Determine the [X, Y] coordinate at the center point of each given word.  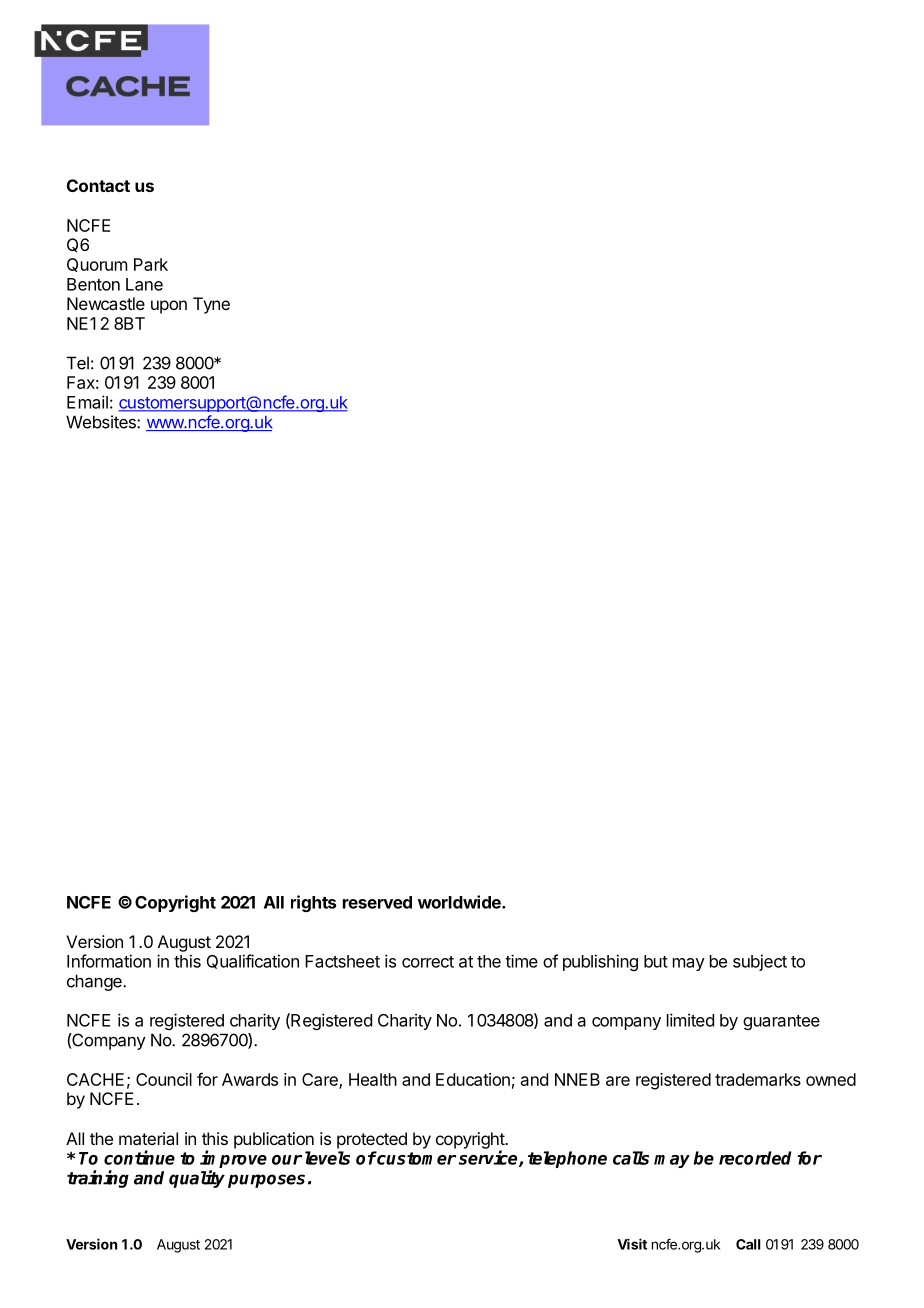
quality [197, 1179]
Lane [144, 284]
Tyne [211, 305]
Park [151, 264]
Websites [102, 422]
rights [313, 903]
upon [169, 307]
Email [87, 402]
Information [109, 961]
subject [760, 962]
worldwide [460, 902]
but [656, 961]
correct [428, 962]
